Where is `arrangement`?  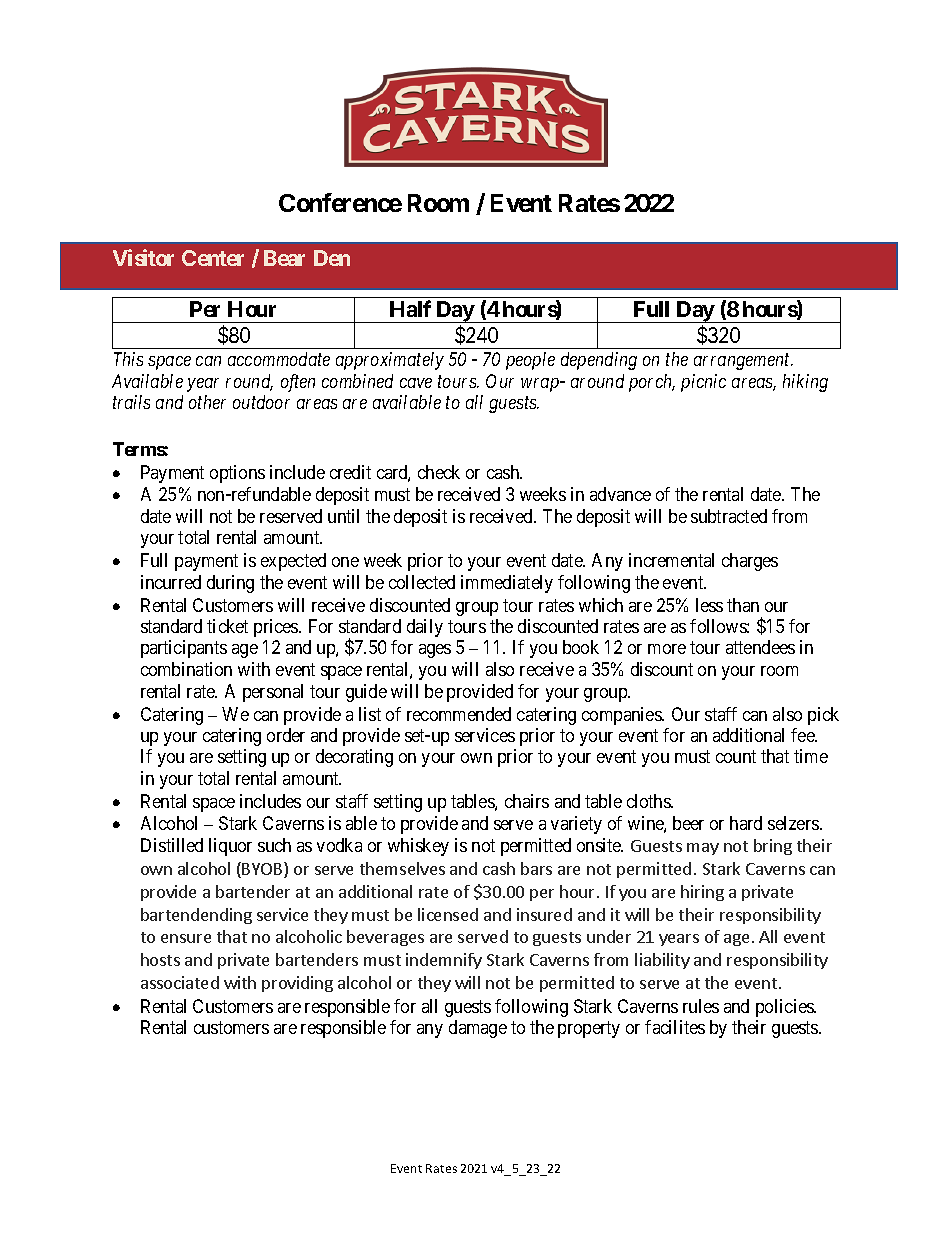 arrangement is located at coordinates (743, 362).
